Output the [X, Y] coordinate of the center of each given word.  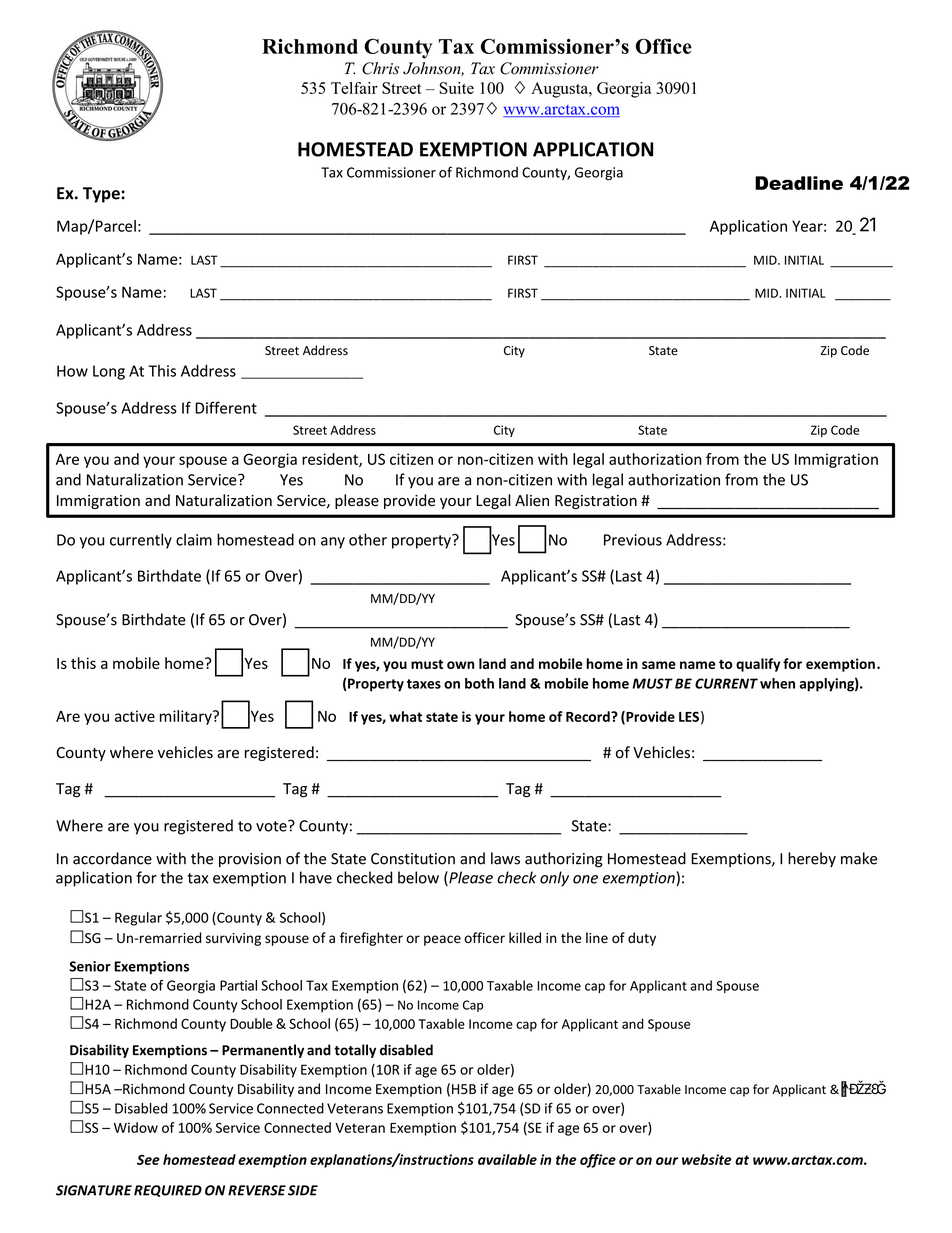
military [187, 717]
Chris [380, 68]
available [507, 1159]
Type [101, 195]
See [148, 1159]
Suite [457, 88]
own [460, 665]
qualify [758, 665]
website [706, 1159]
